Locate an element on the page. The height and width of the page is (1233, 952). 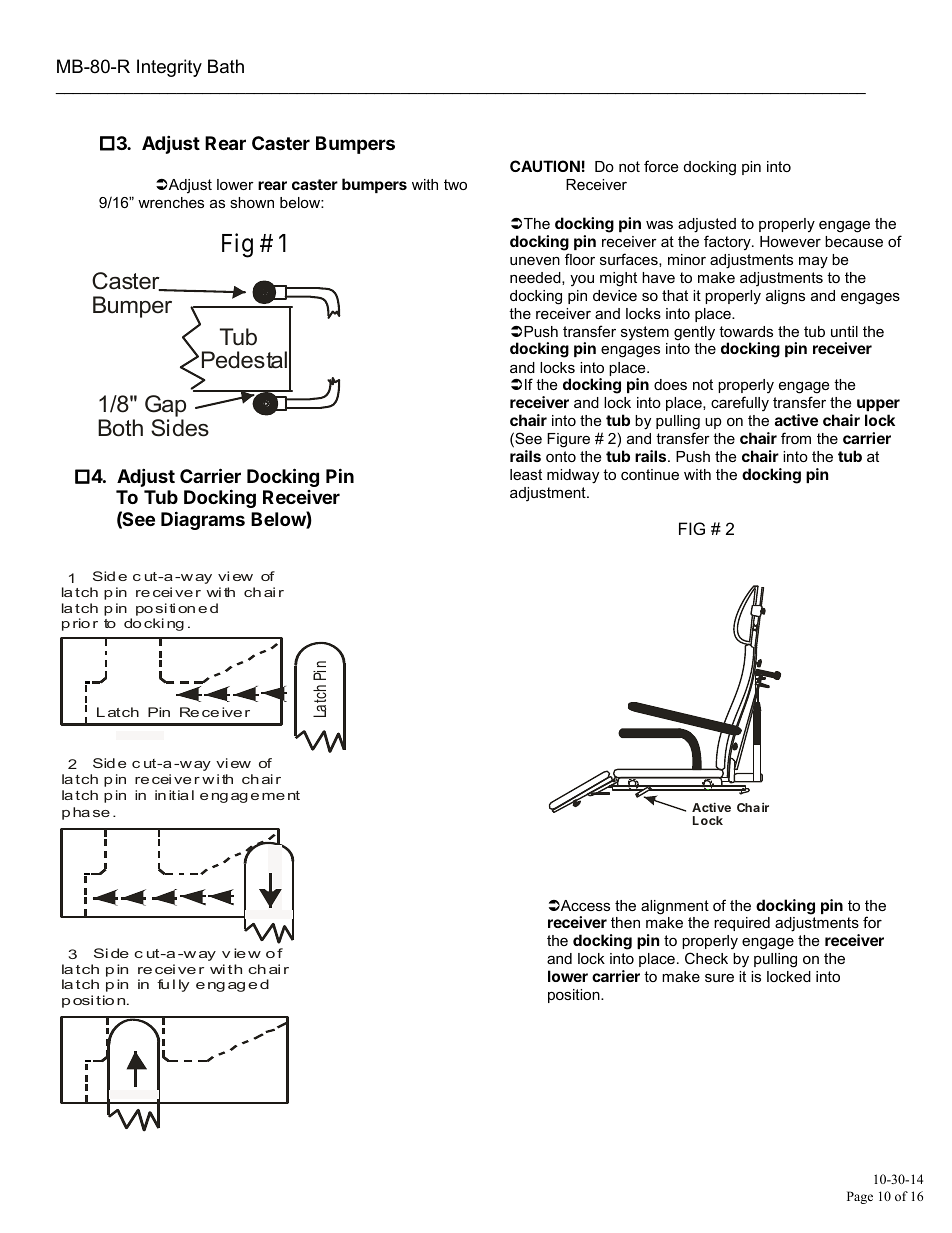
CAUTION is located at coordinates (545, 166).
